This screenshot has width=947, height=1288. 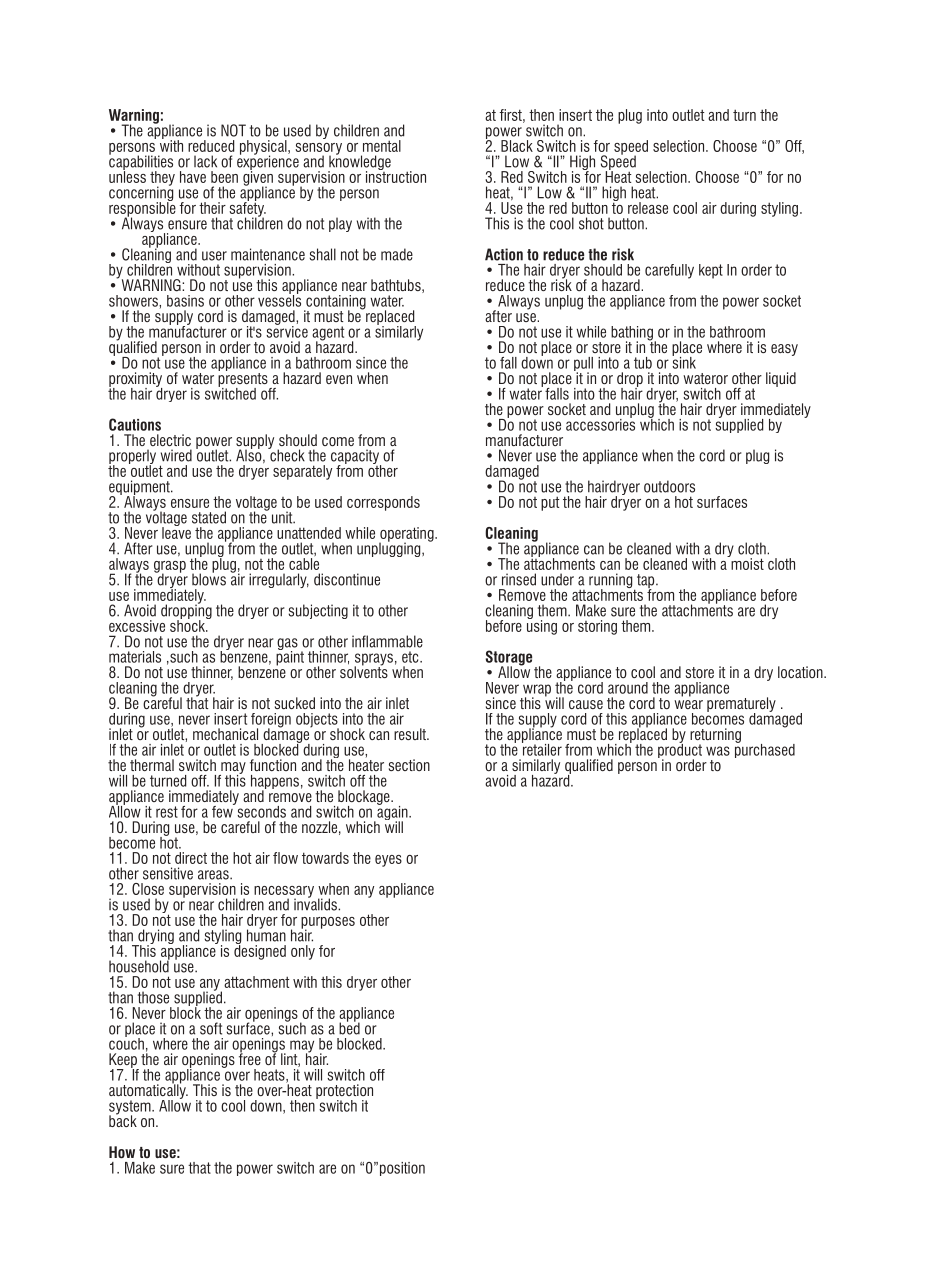 What do you see at coordinates (801, 672) in the screenshot?
I see `location` at bounding box center [801, 672].
